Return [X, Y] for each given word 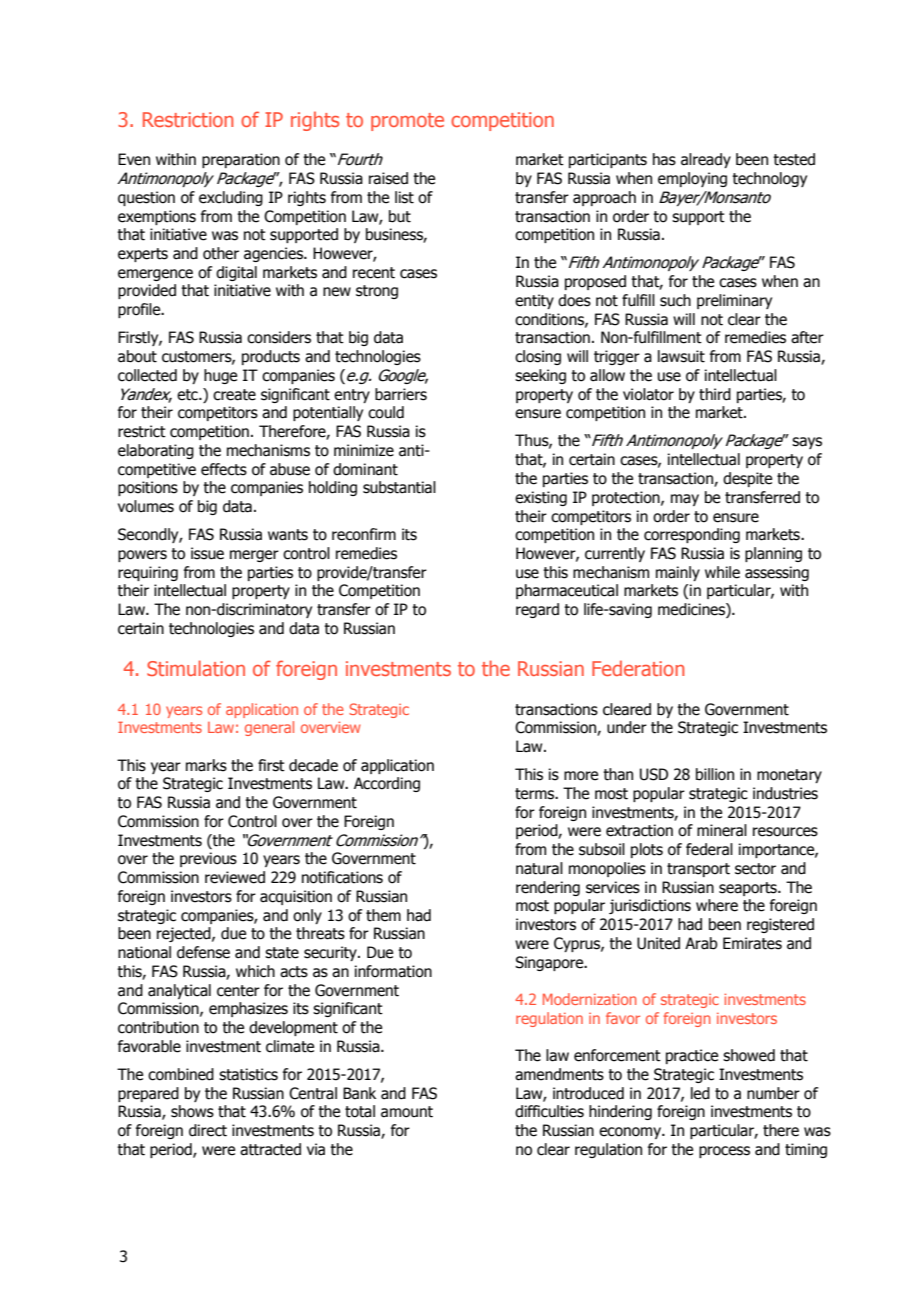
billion [715, 774]
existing [541, 498]
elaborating [156, 451]
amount [407, 1112]
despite [747, 479]
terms [536, 794]
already [706, 160]
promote [407, 122]
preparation [241, 160]
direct [208, 1130]
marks [206, 765]
